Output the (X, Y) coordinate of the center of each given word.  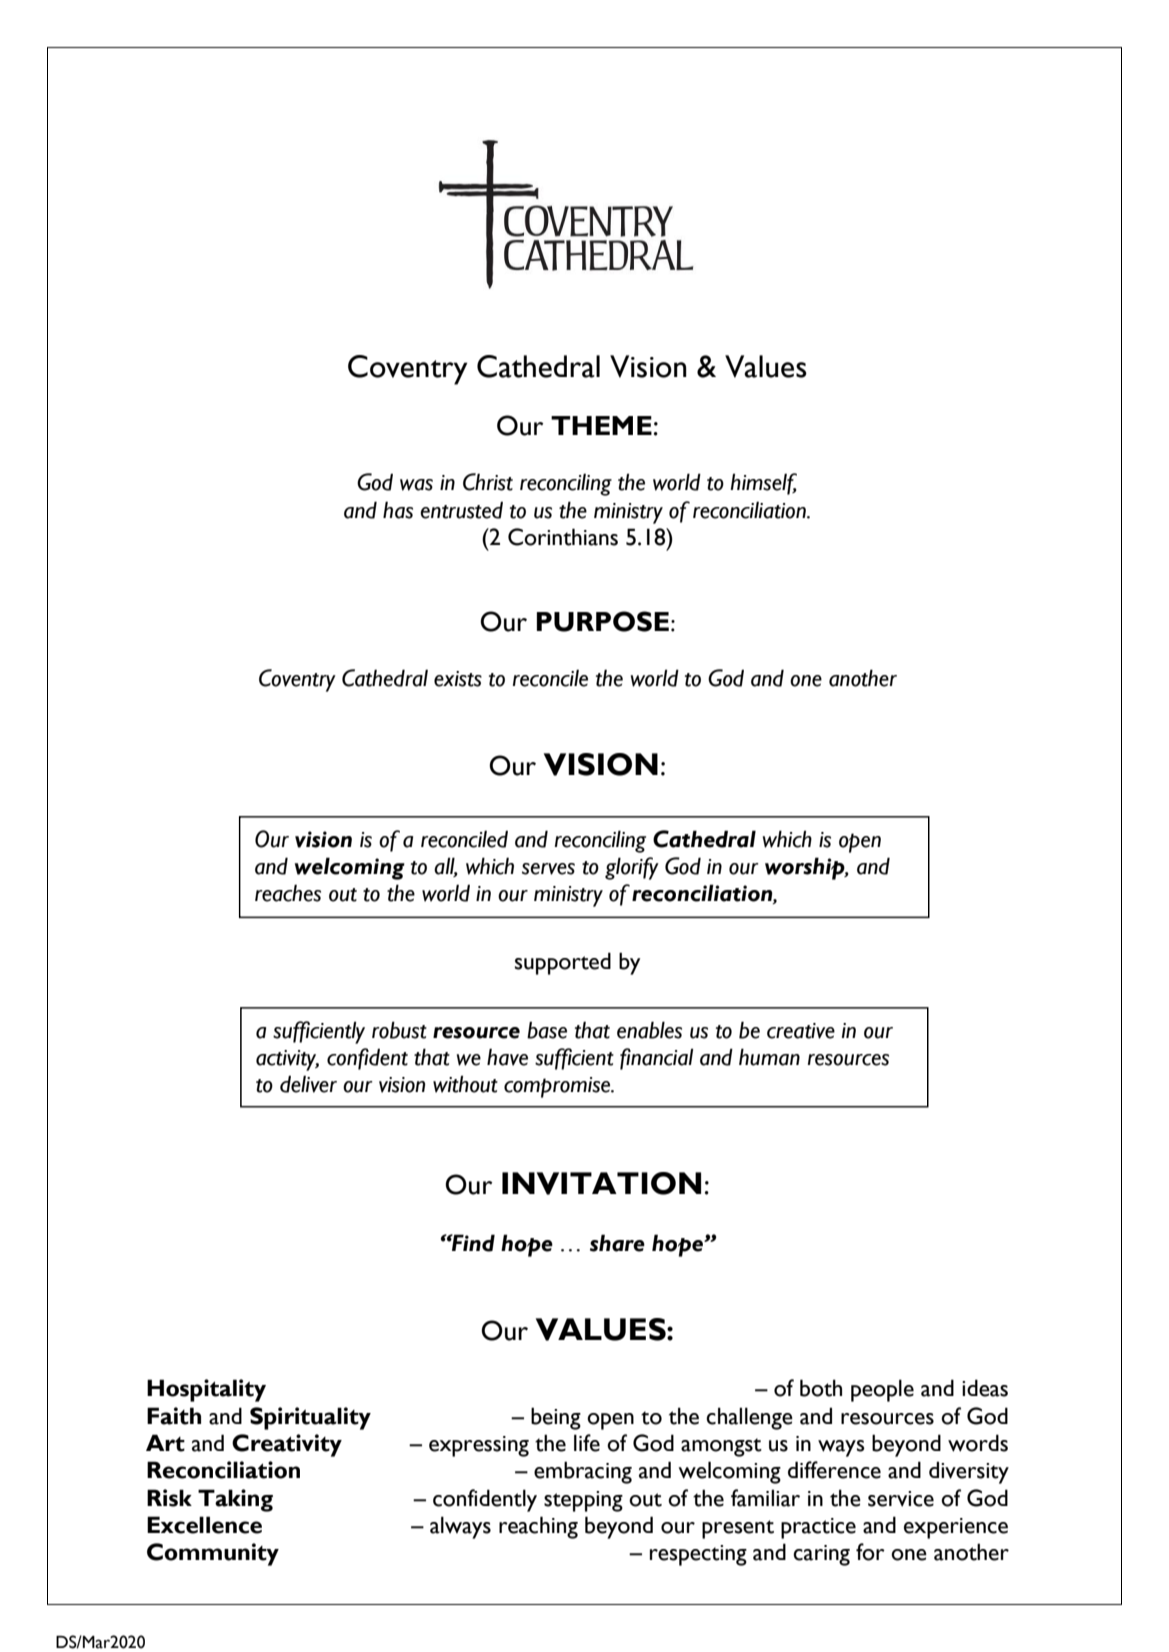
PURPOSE (603, 621)
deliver (308, 1084)
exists (458, 679)
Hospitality (206, 1390)
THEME (601, 425)
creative (801, 1031)
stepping (583, 1501)
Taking (235, 1500)
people (882, 1390)
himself (763, 484)
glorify (632, 868)
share (617, 1243)
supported (563, 963)
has (398, 510)
